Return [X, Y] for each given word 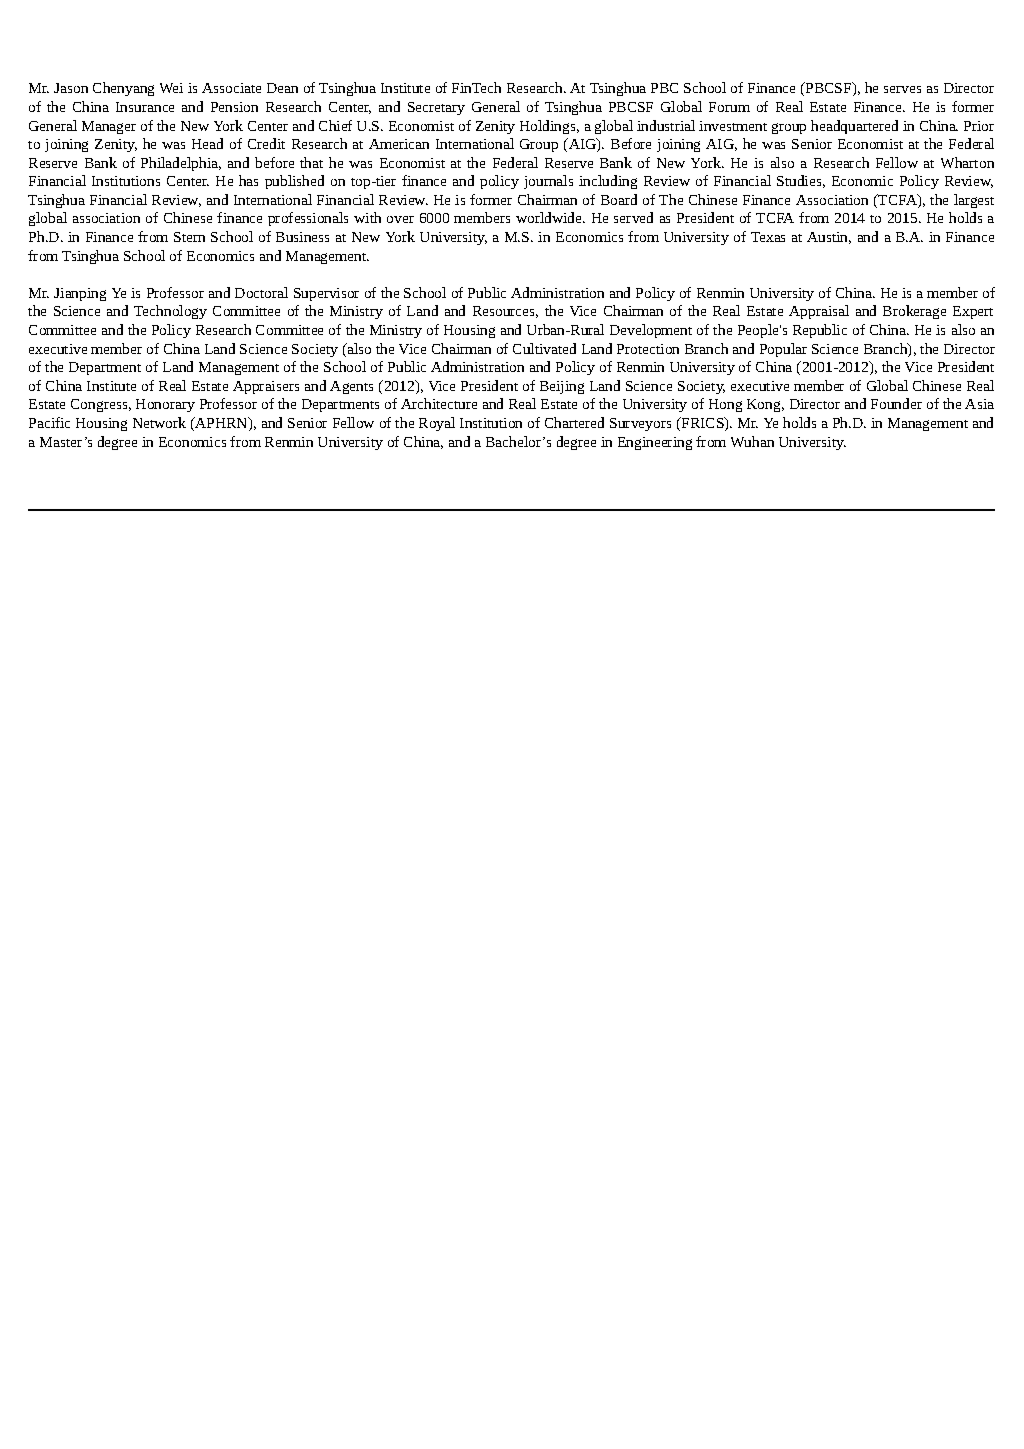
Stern [189, 237]
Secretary [436, 108]
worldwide [550, 217]
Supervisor [326, 294]
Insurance [145, 107]
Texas [768, 237]
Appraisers [266, 387]
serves [902, 89]
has [248, 180]
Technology [170, 312]
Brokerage [914, 312]
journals [548, 182]
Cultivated [544, 348]
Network [159, 422]
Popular [783, 350]
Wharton [967, 162]
